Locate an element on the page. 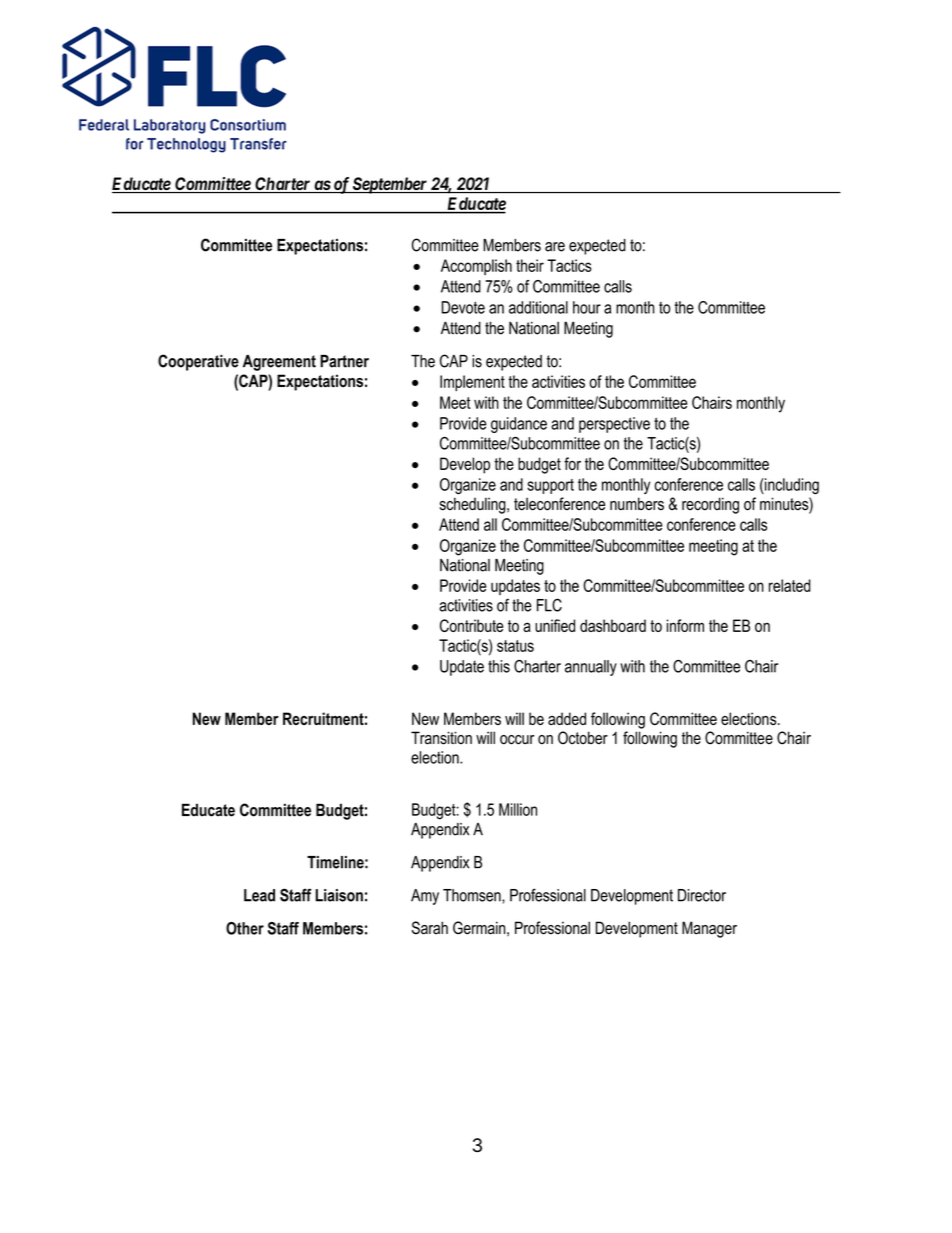 The width and height of the document is (952, 1233). recording is located at coordinates (710, 505).
